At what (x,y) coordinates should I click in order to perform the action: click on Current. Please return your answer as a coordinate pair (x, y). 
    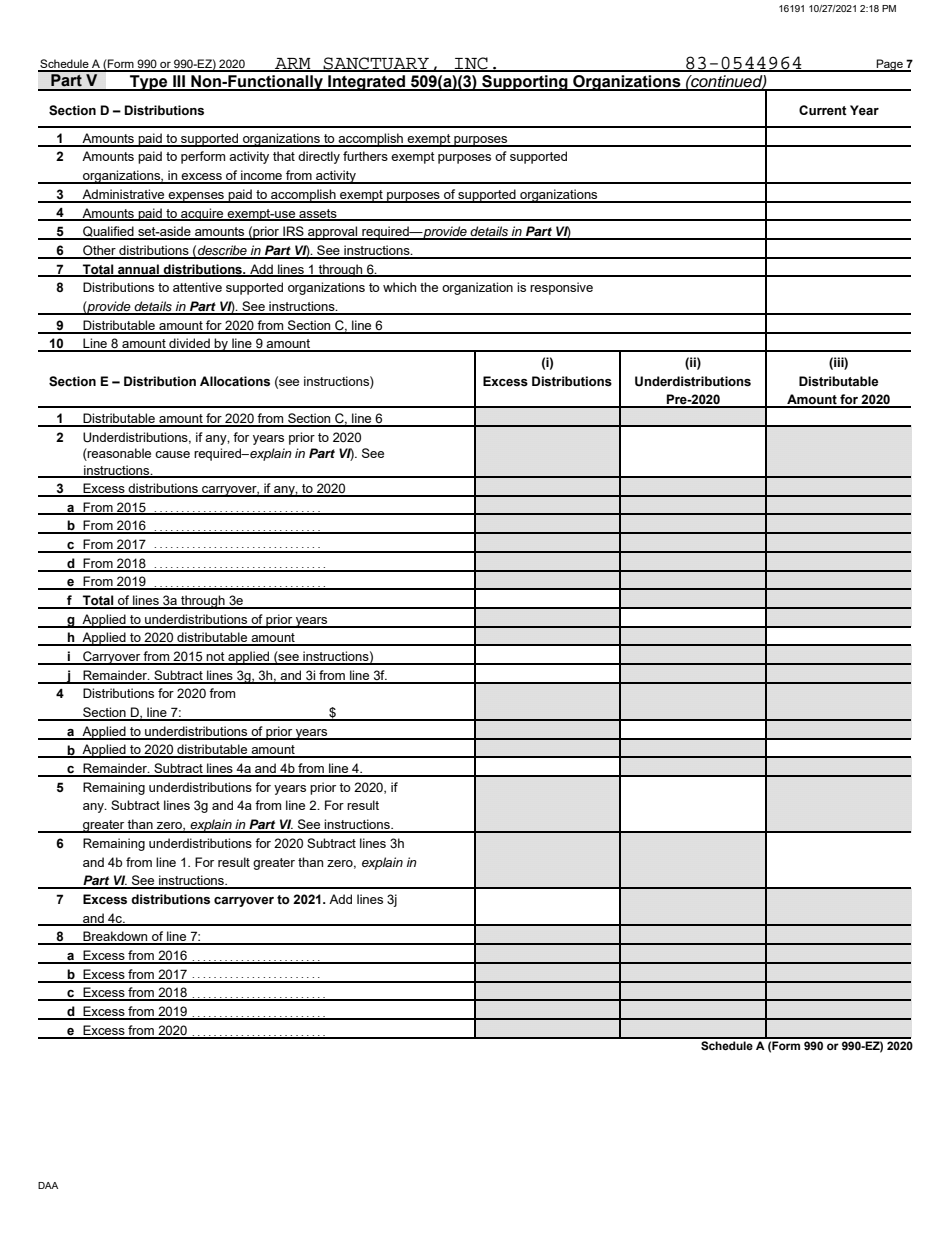
    Looking at the image, I should click on (823, 110).
